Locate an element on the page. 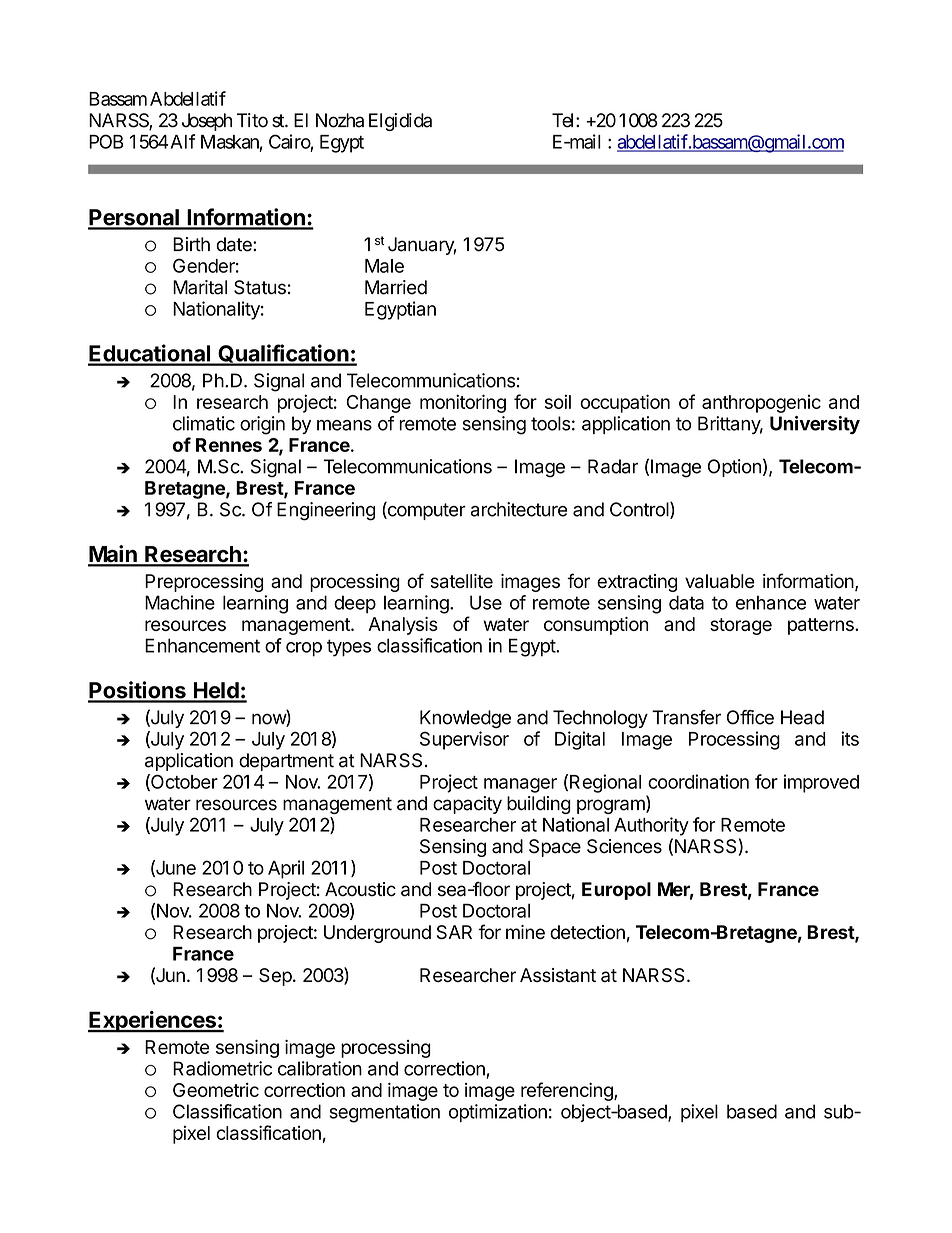  optimization is located at coordinates (498, 1113).
